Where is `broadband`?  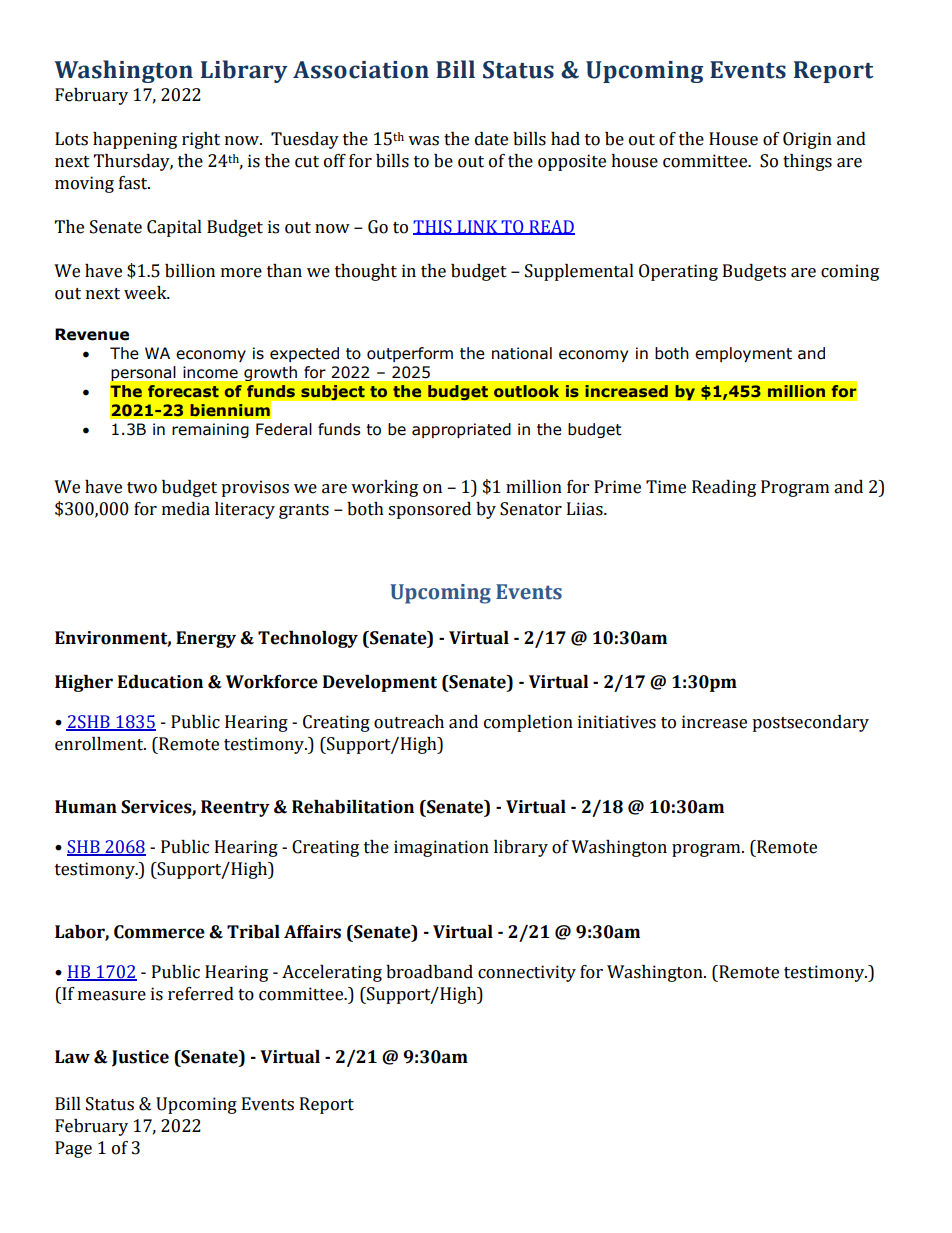 broadband is located at coordinates (429, 972).
